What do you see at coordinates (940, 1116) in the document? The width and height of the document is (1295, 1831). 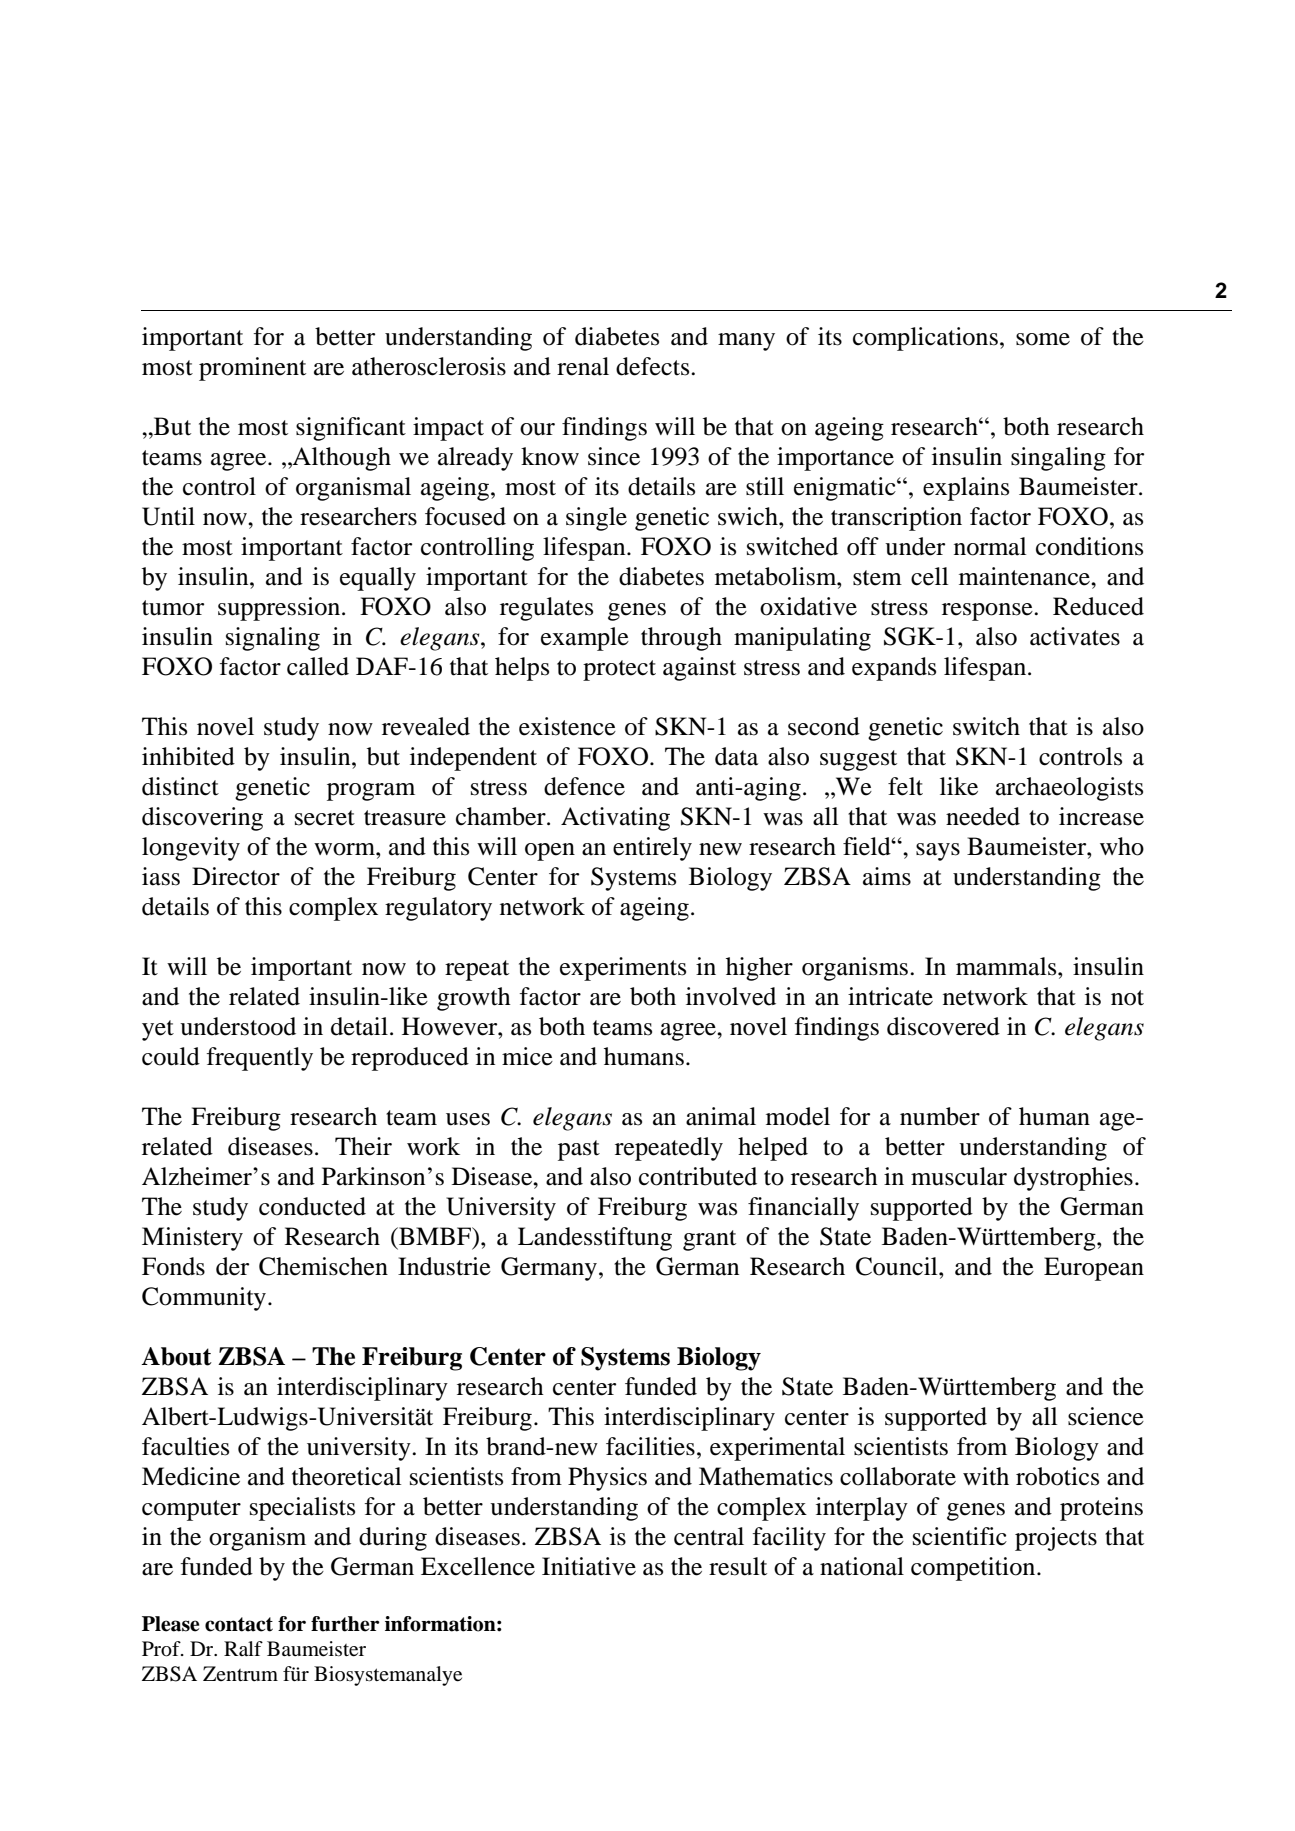 I see `number` at bounding box center [940, 1116].
